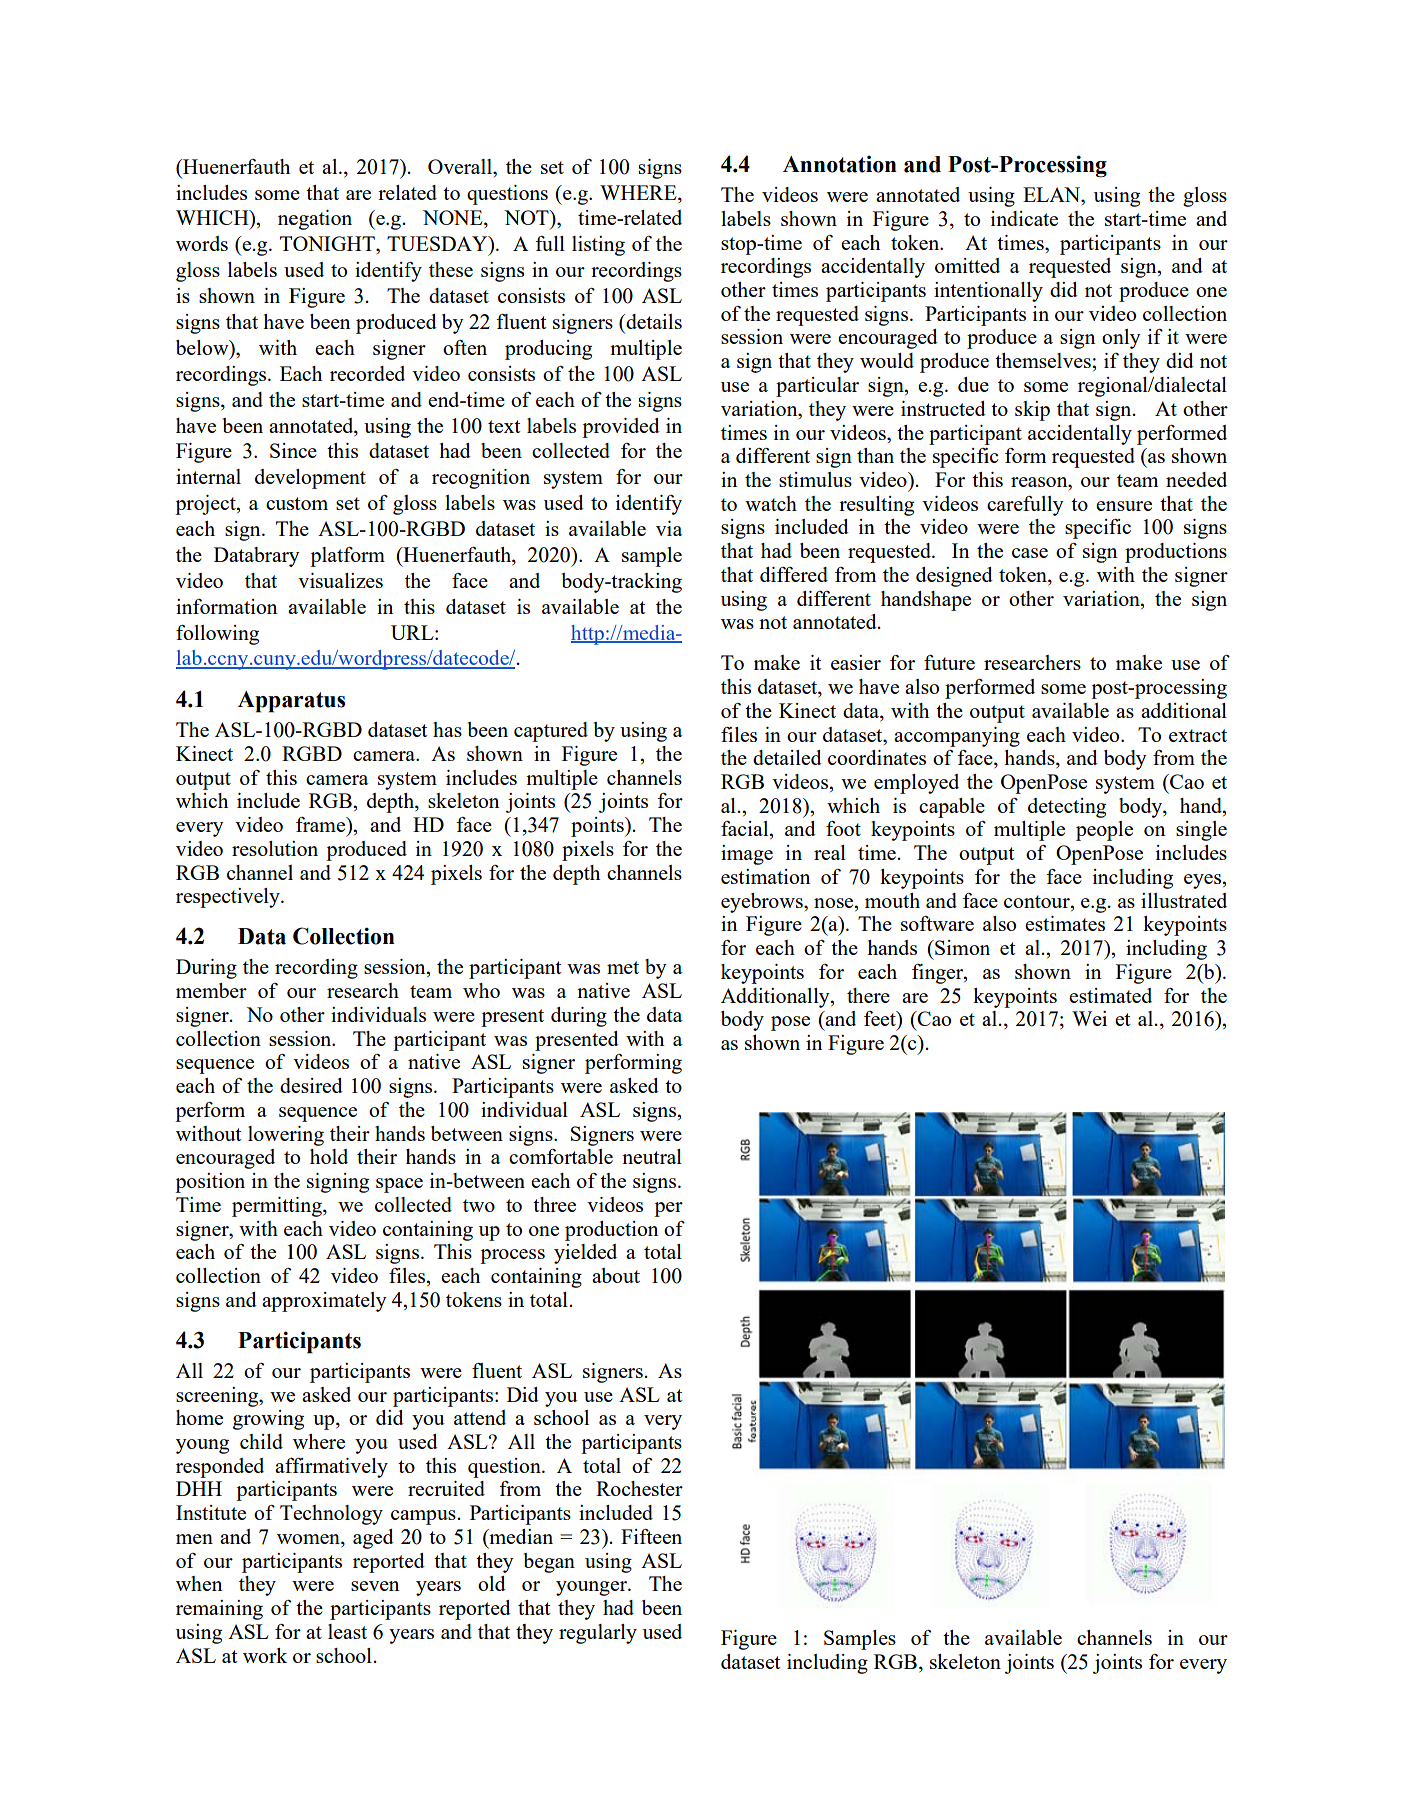 This image has height=1816, width=1403. What do you see at coordinates (329, 1156) in the image?
I see `hold` at bounding box center [329, 1156].
